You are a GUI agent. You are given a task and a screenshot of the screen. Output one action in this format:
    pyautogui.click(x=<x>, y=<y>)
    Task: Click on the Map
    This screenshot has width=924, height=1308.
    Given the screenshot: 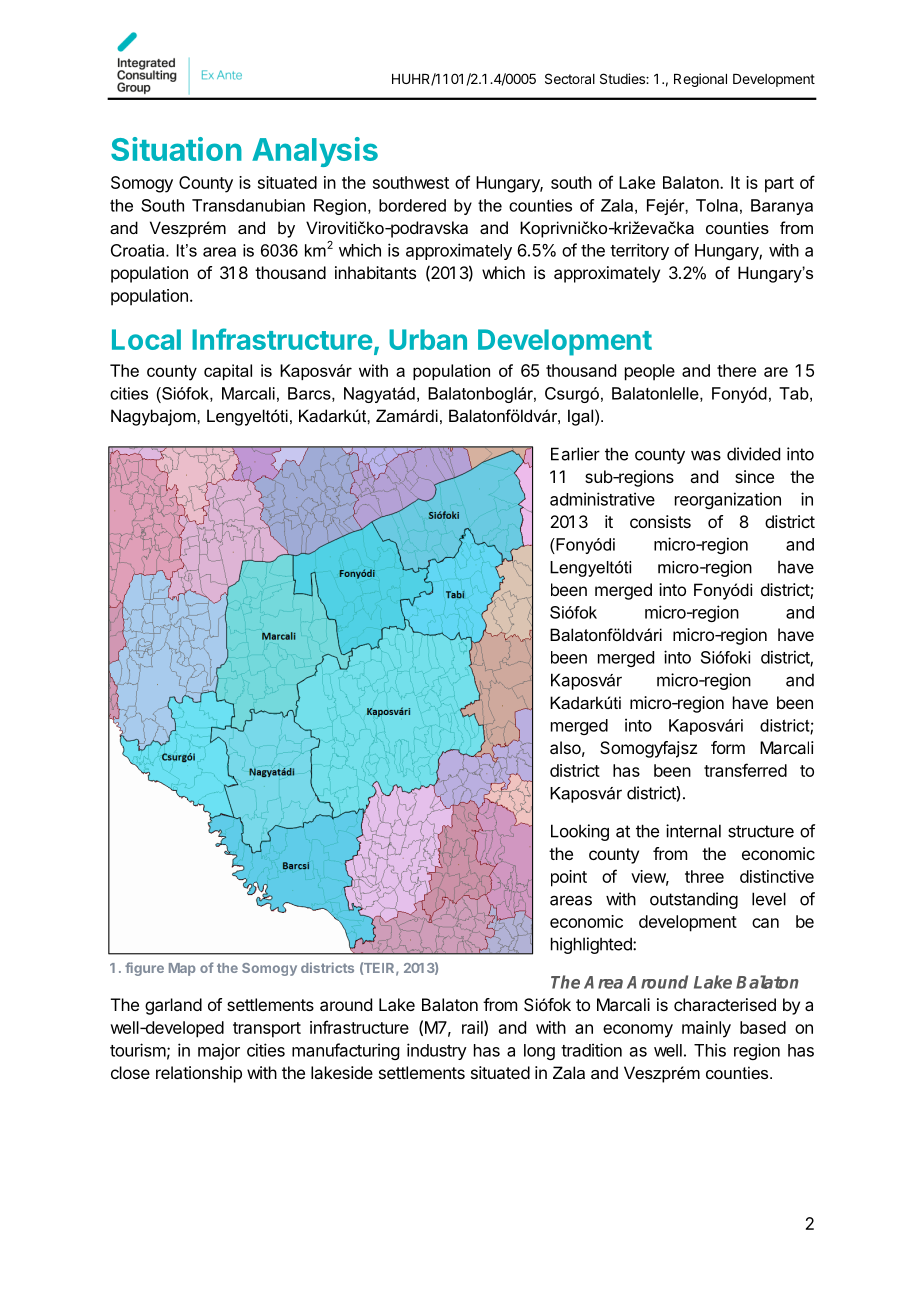 What is the action you would take?
    pyautogui.click(x=182, y=969)
